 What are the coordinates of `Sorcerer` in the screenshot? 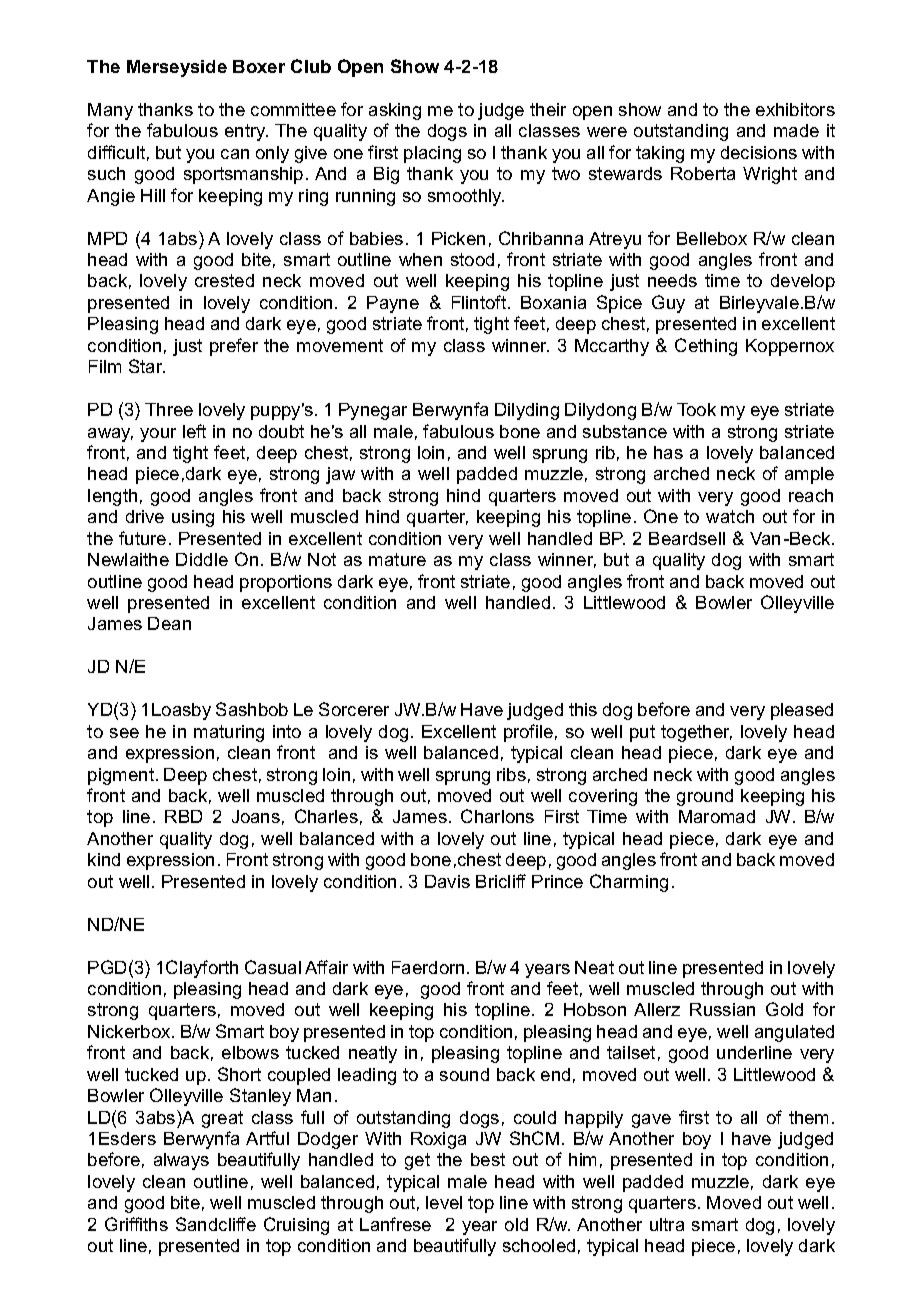 It's located at (354, 709).
